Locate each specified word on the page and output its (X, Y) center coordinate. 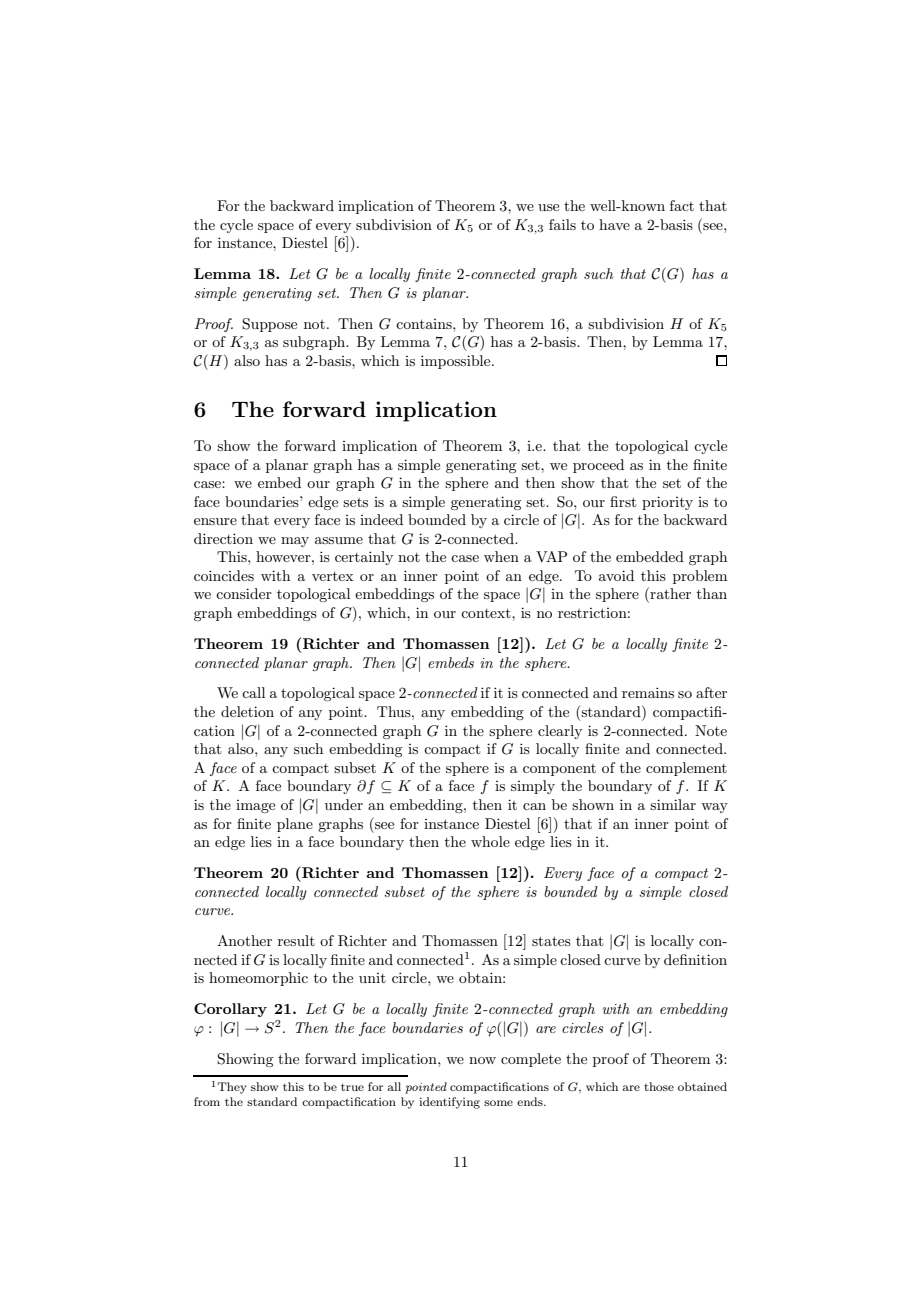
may (295, 542)
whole (490, 841)
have (614, 224)
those (659, 1086)
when (501, 556)
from (207, 1101)
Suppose (269, 325)
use (548, 207)
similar (673, 804)
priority (667, 503)
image (255, 806)
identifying (449, 1103)
